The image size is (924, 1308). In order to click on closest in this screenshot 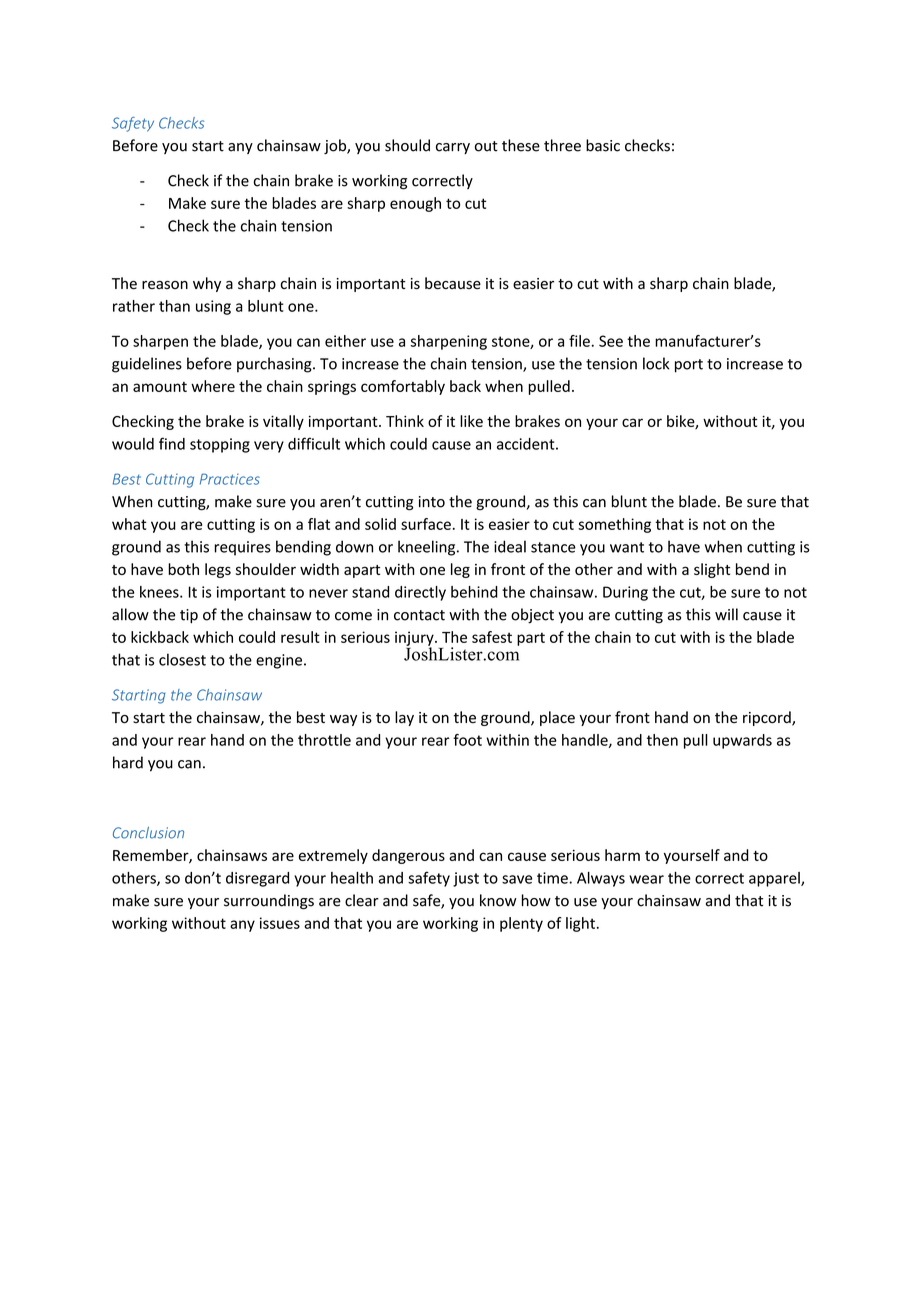, I will do `click(182, 659)`.
